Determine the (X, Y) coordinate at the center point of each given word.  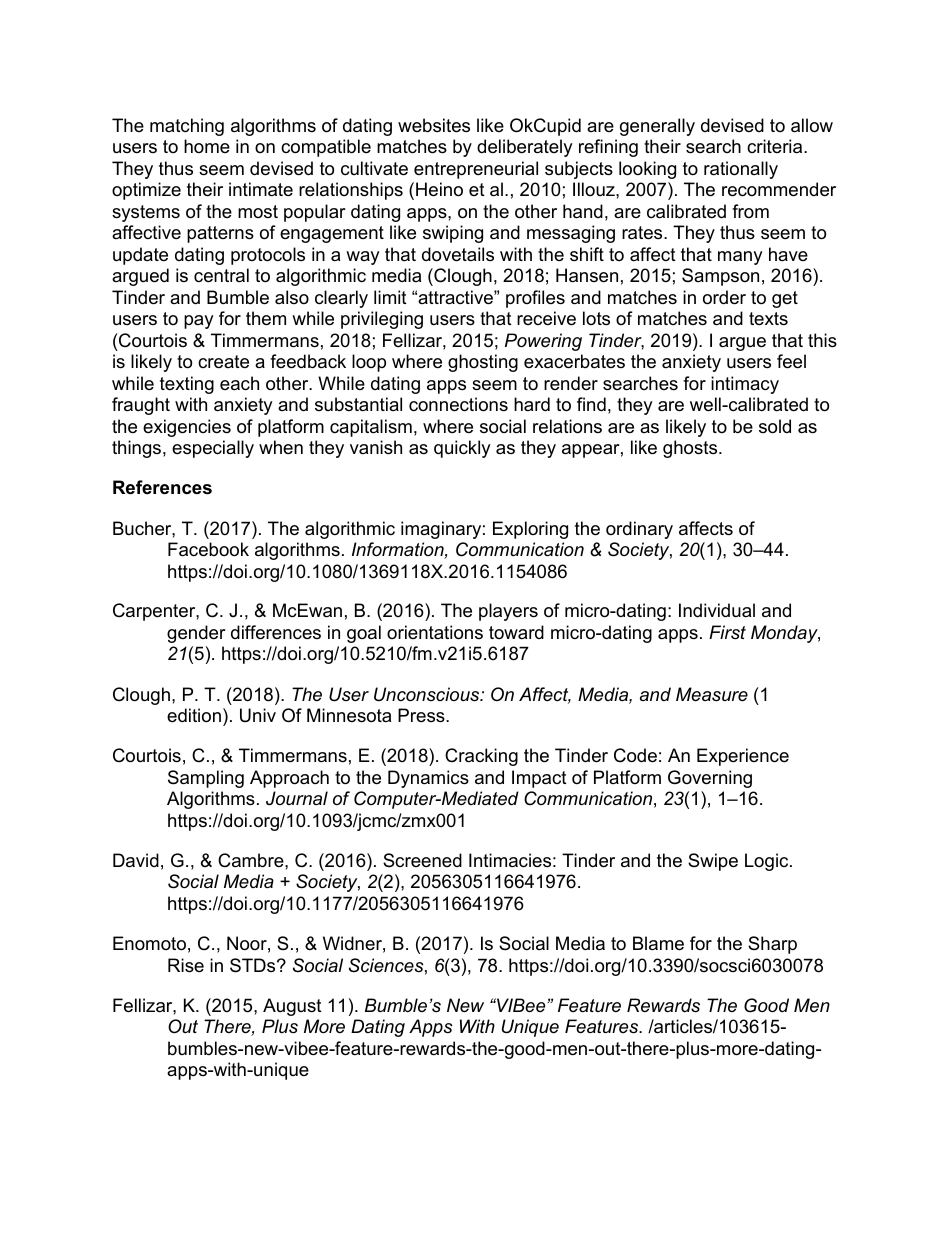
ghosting (483, 363)
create (223, 362)
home (207, 146)
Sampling (206, 779)
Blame (658, 943)
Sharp (772, 945)
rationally (741, 170)
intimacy (745, 385)
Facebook (208, 549)
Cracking (481, 757)
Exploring (530, 530)
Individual (717, 610)
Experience (743, 757)
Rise (186, 965)
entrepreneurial (476, 170)
